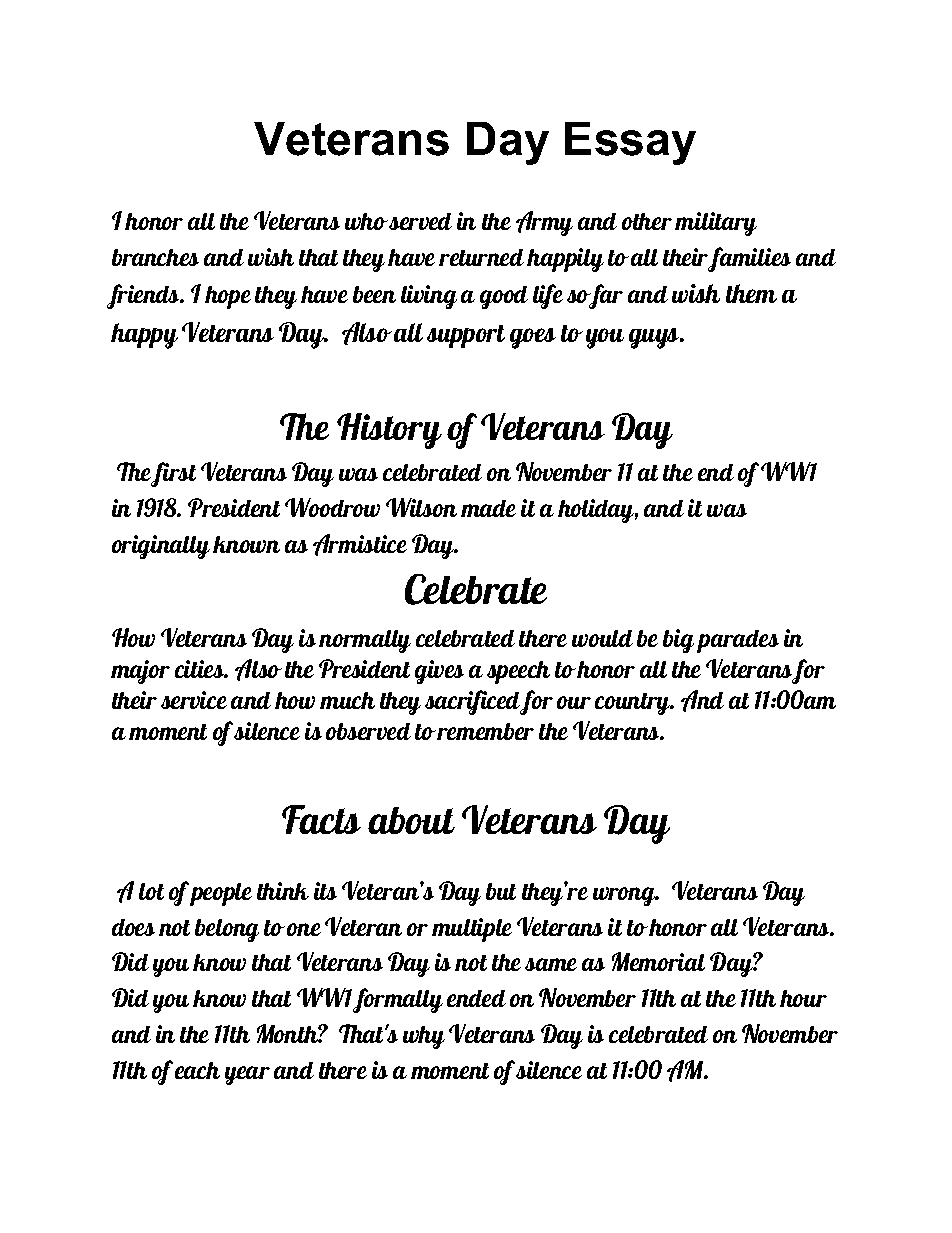 The image size is (952, 1233). What do you see at coordinates (803, 998) in the page?
I see `hour` at bounding box center [803, 998].
